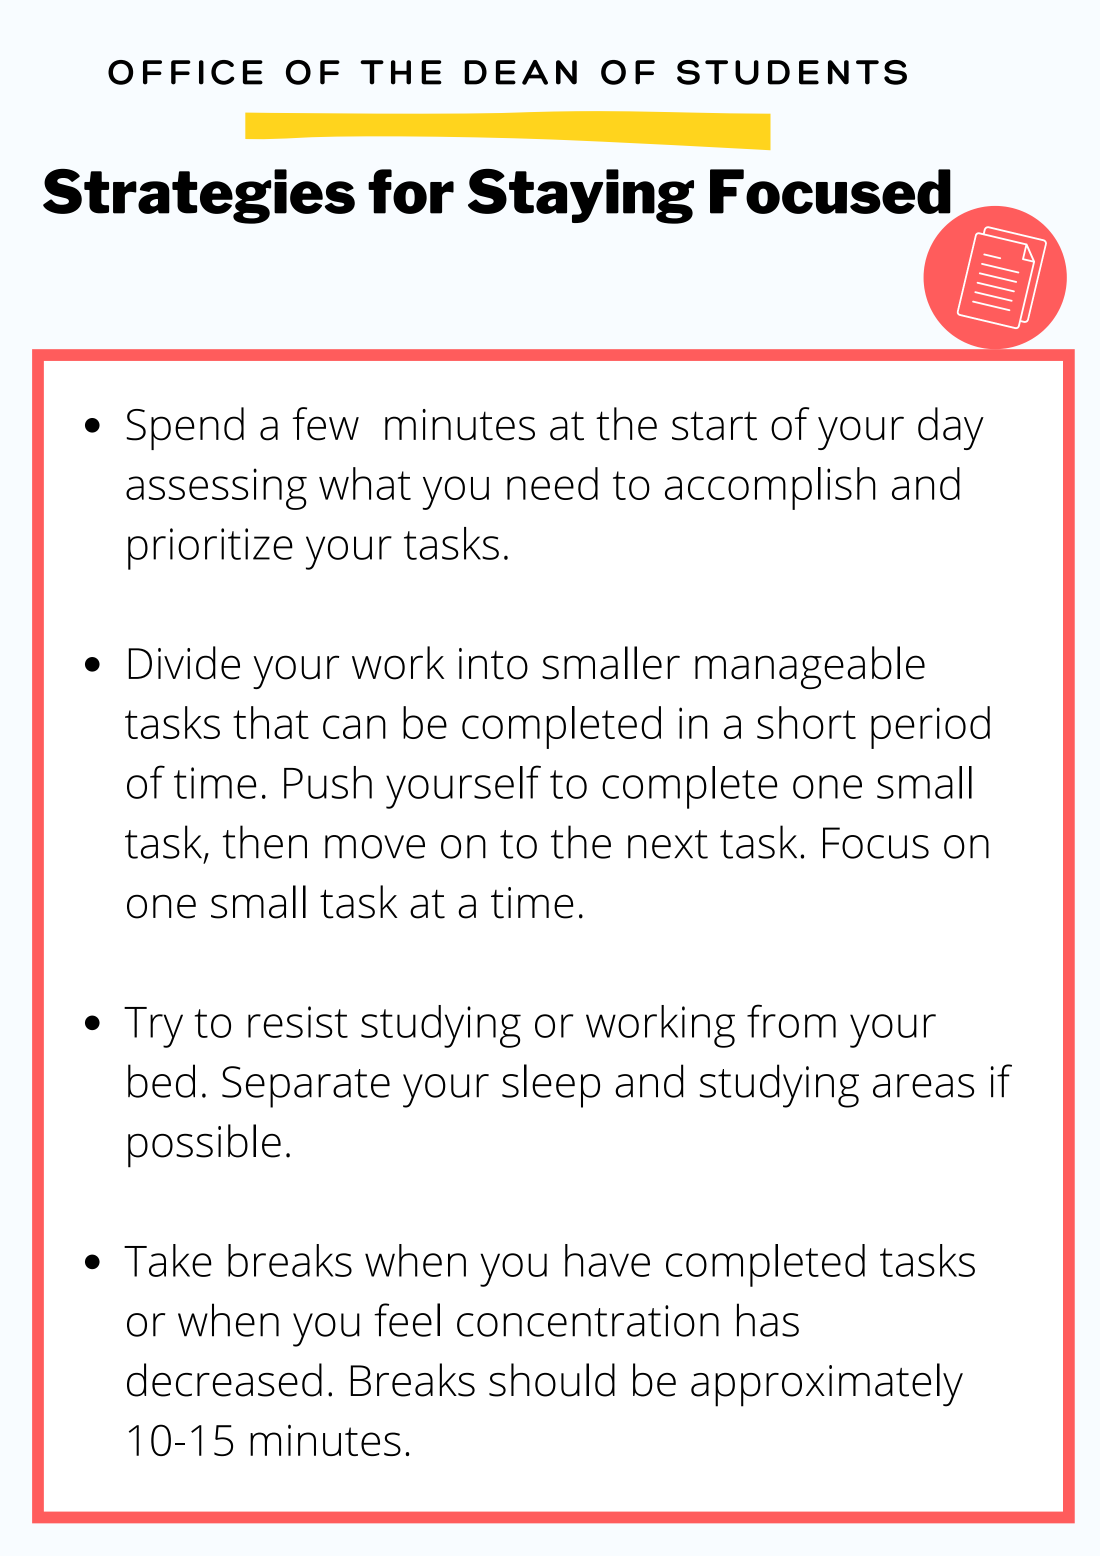 The image size is (1100, 1556). Describe the element at coordinates (224, 1380) in the page. I see `decreased` at that location.
